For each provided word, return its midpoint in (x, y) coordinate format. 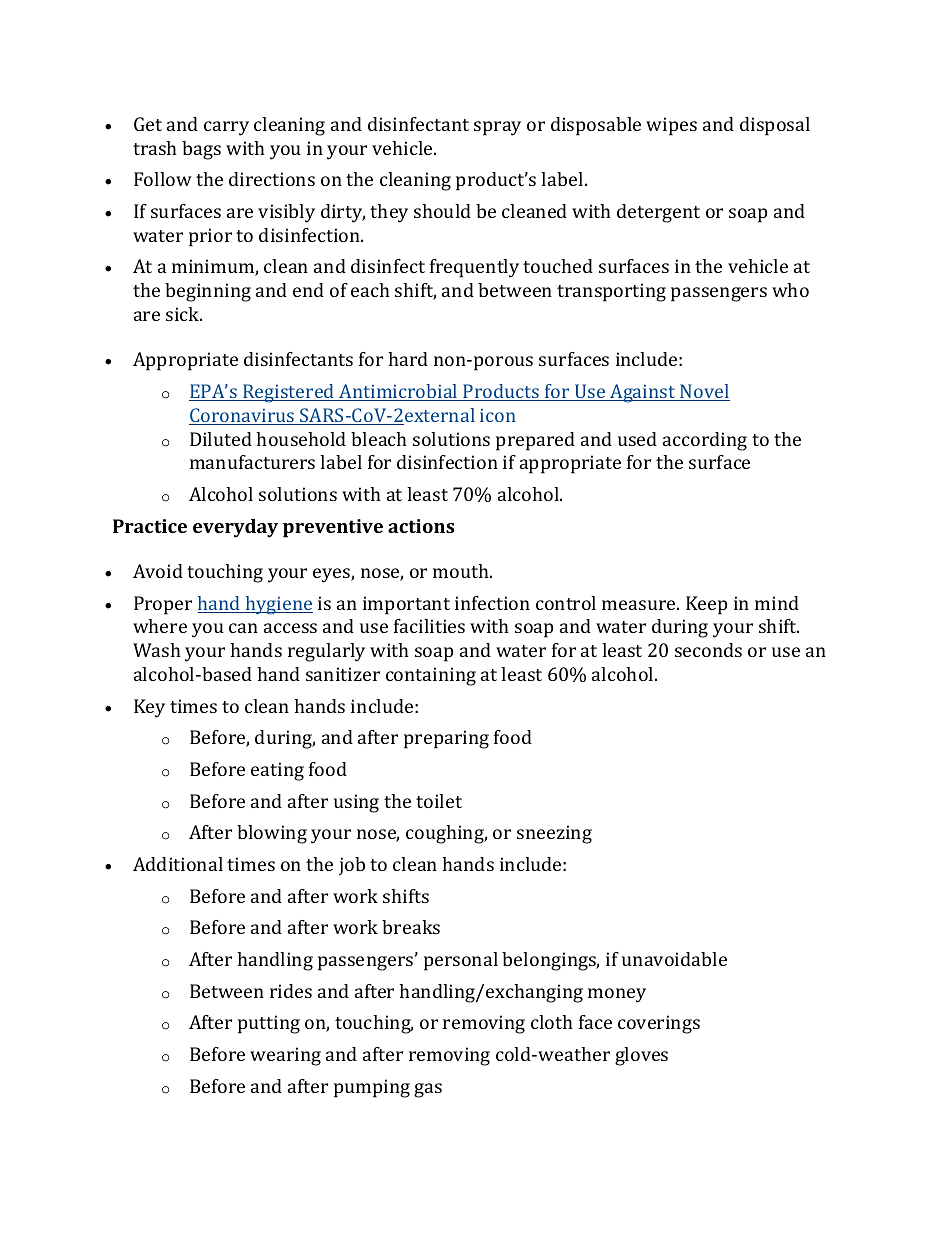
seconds (708, 650)
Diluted (221, 439)
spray (497, 128)
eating (277, 771)
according (705, 441)
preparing (446, 739)
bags (201, 150)
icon (498, 415)
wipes (671, 126)
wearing (285, 1056)
